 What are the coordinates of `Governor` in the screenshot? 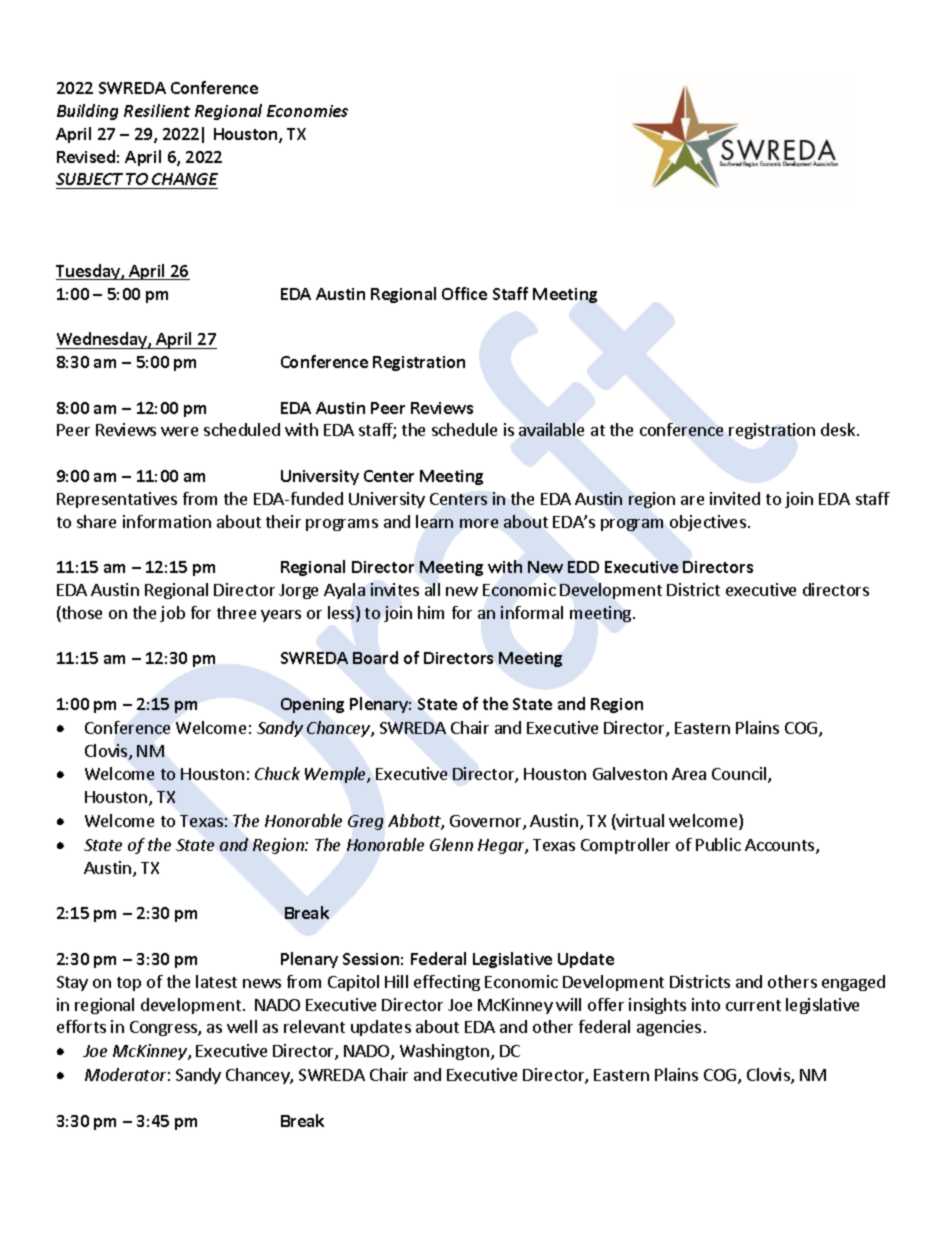 It's located at (487, 822).
